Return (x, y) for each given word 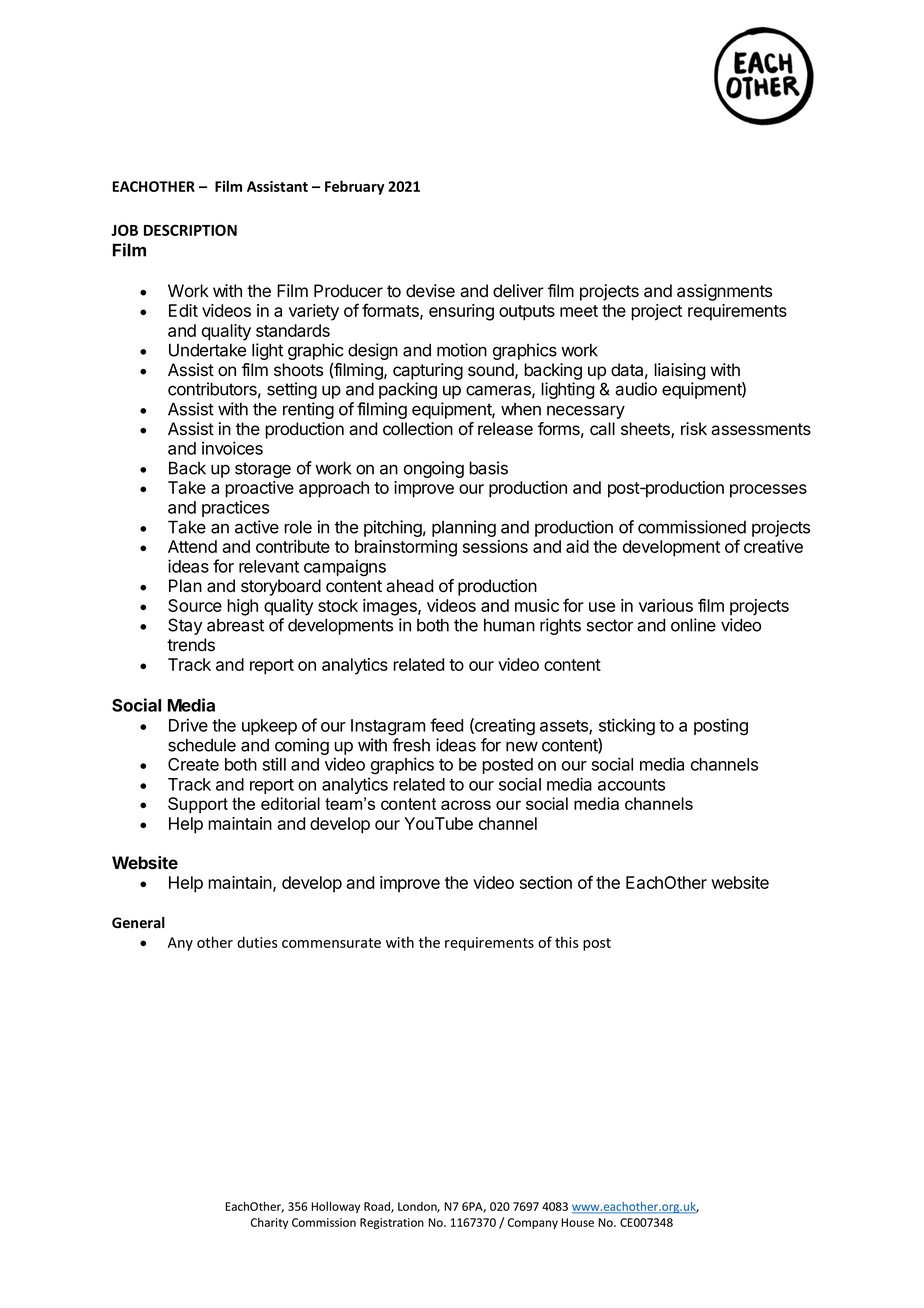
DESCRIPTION (190, 230)
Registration (392, 1224)
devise (430, 291)
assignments (724, 292)
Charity (269, 1223)
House (577, 1222)
